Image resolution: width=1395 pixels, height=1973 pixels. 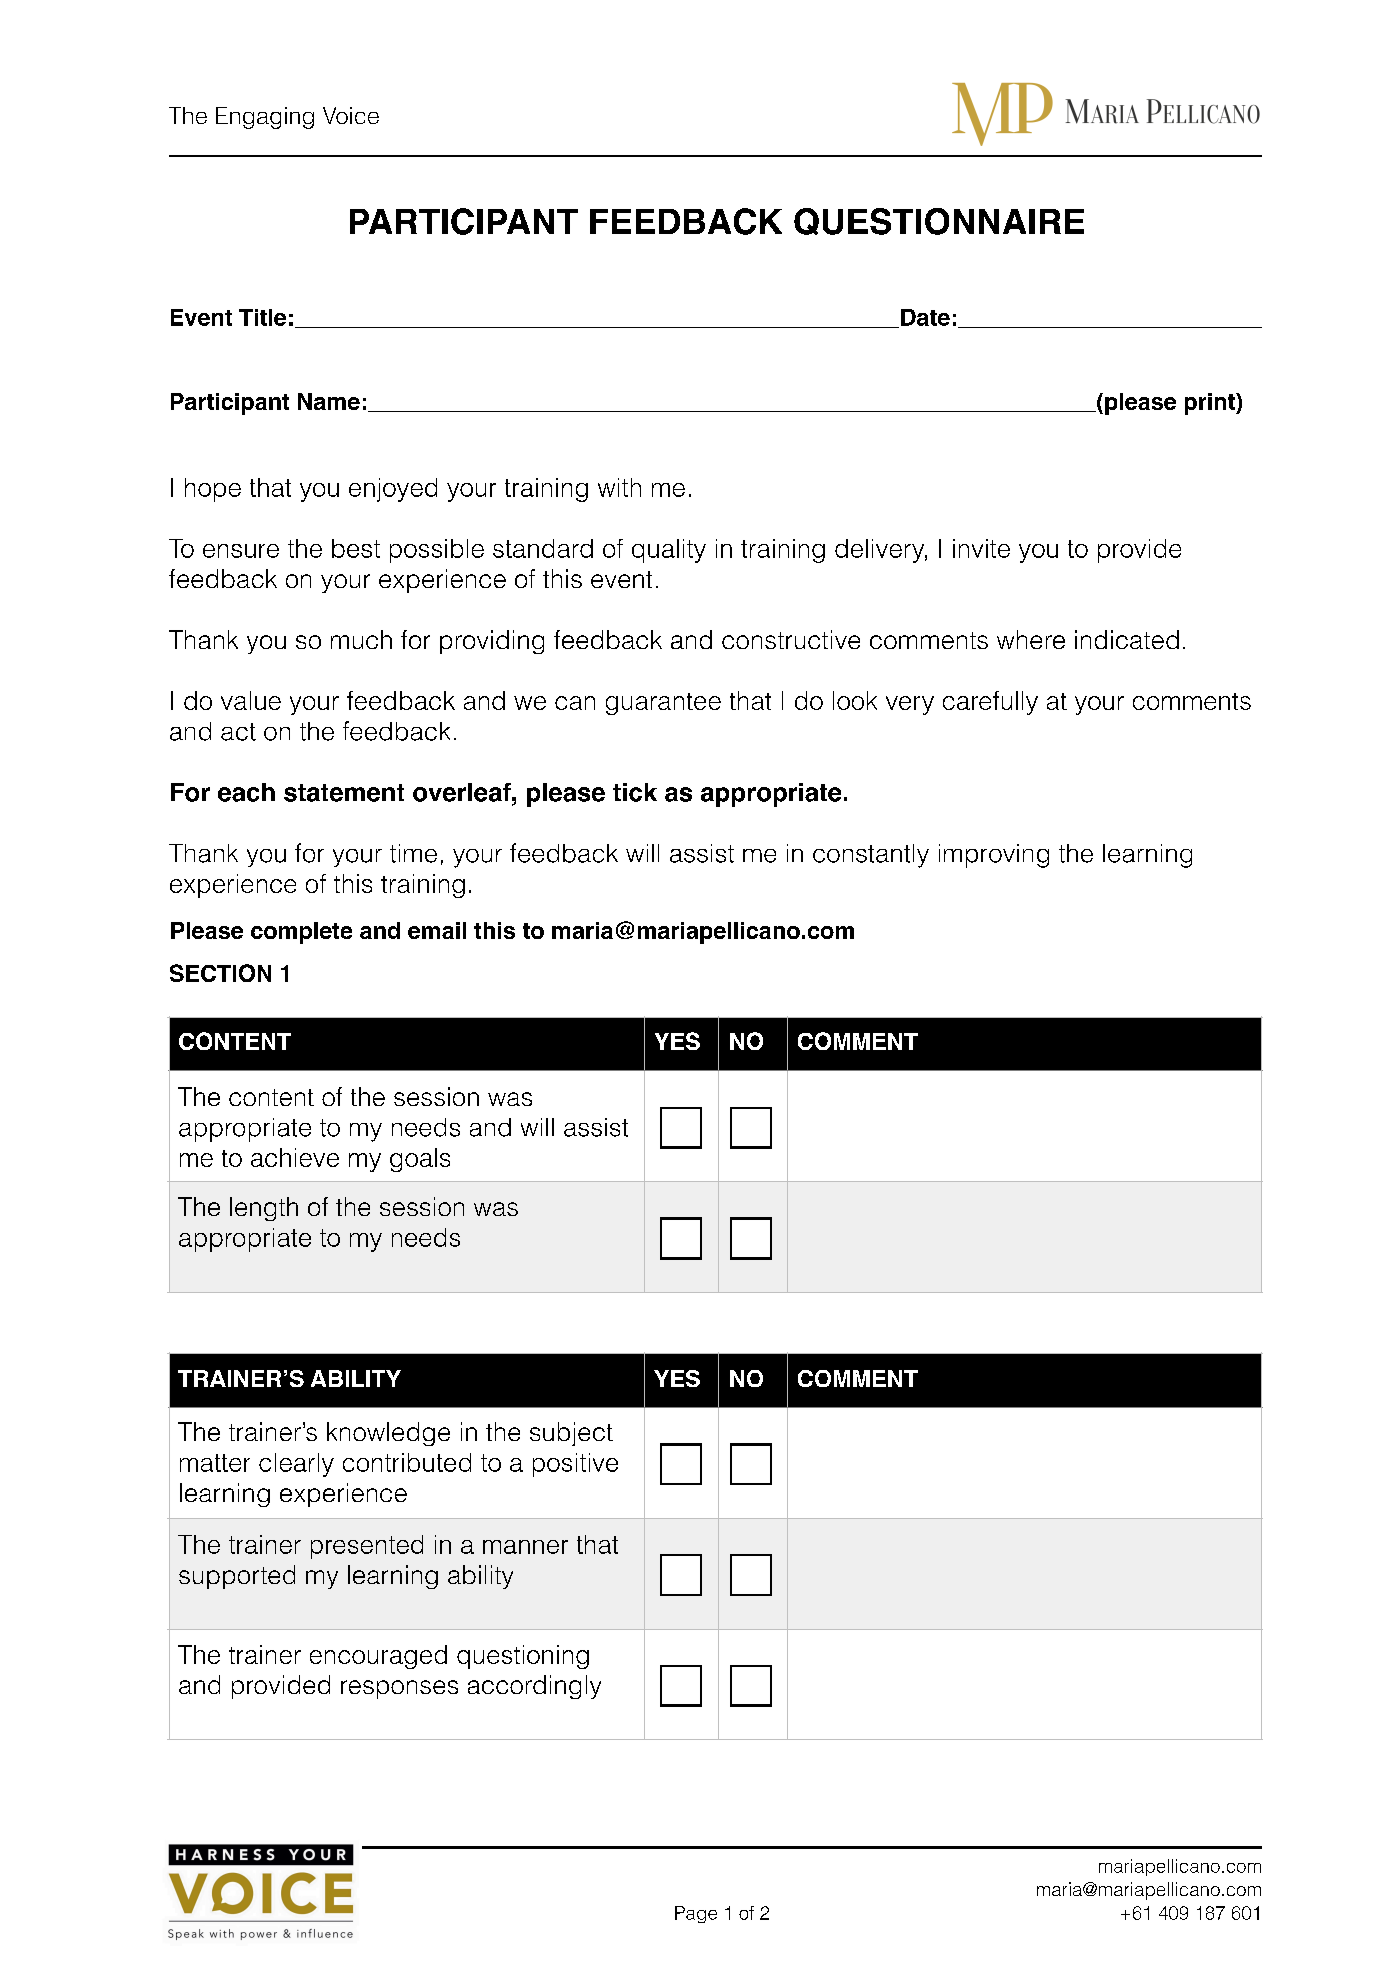 What do you see at coordinates (925, 317) in the screenshot?
I see `Date` at bounding box center [925, 317].
